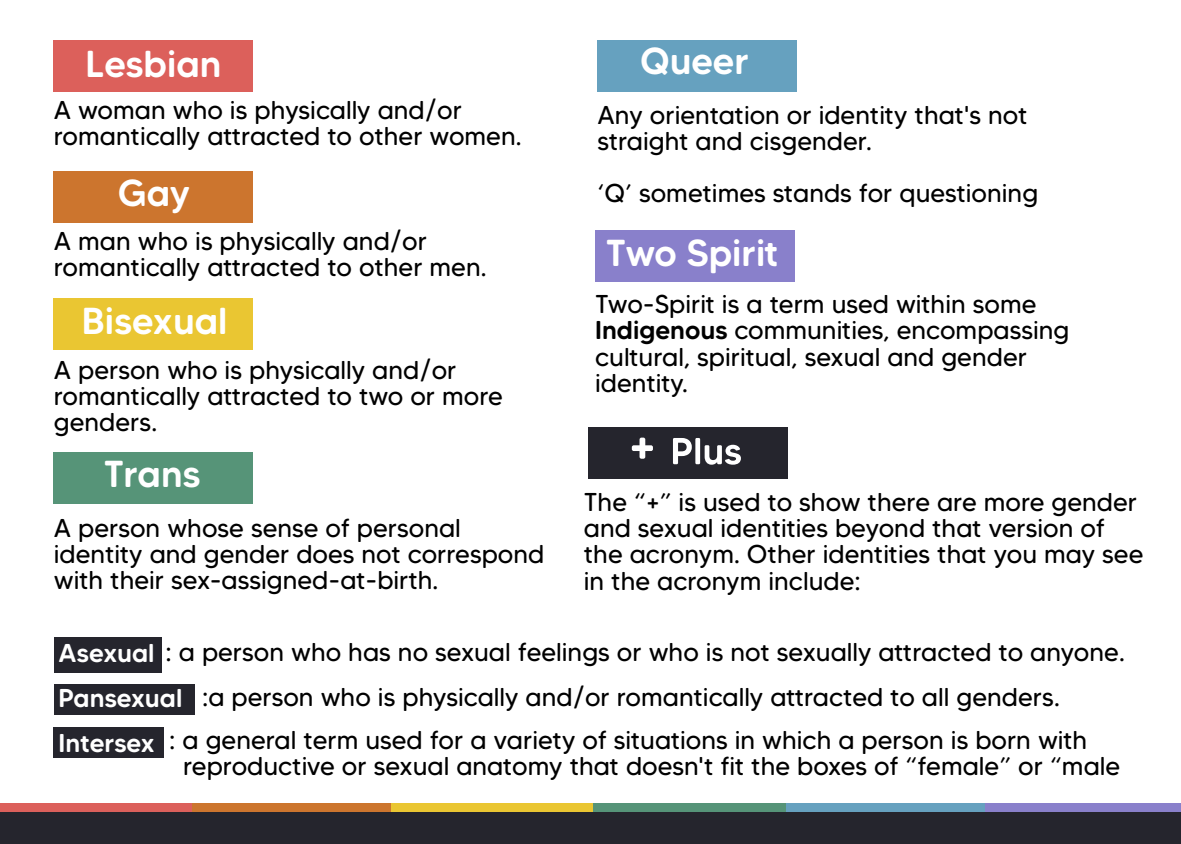 The image size is (1181, 844). I want to click on Queer, so click(694, 61).
